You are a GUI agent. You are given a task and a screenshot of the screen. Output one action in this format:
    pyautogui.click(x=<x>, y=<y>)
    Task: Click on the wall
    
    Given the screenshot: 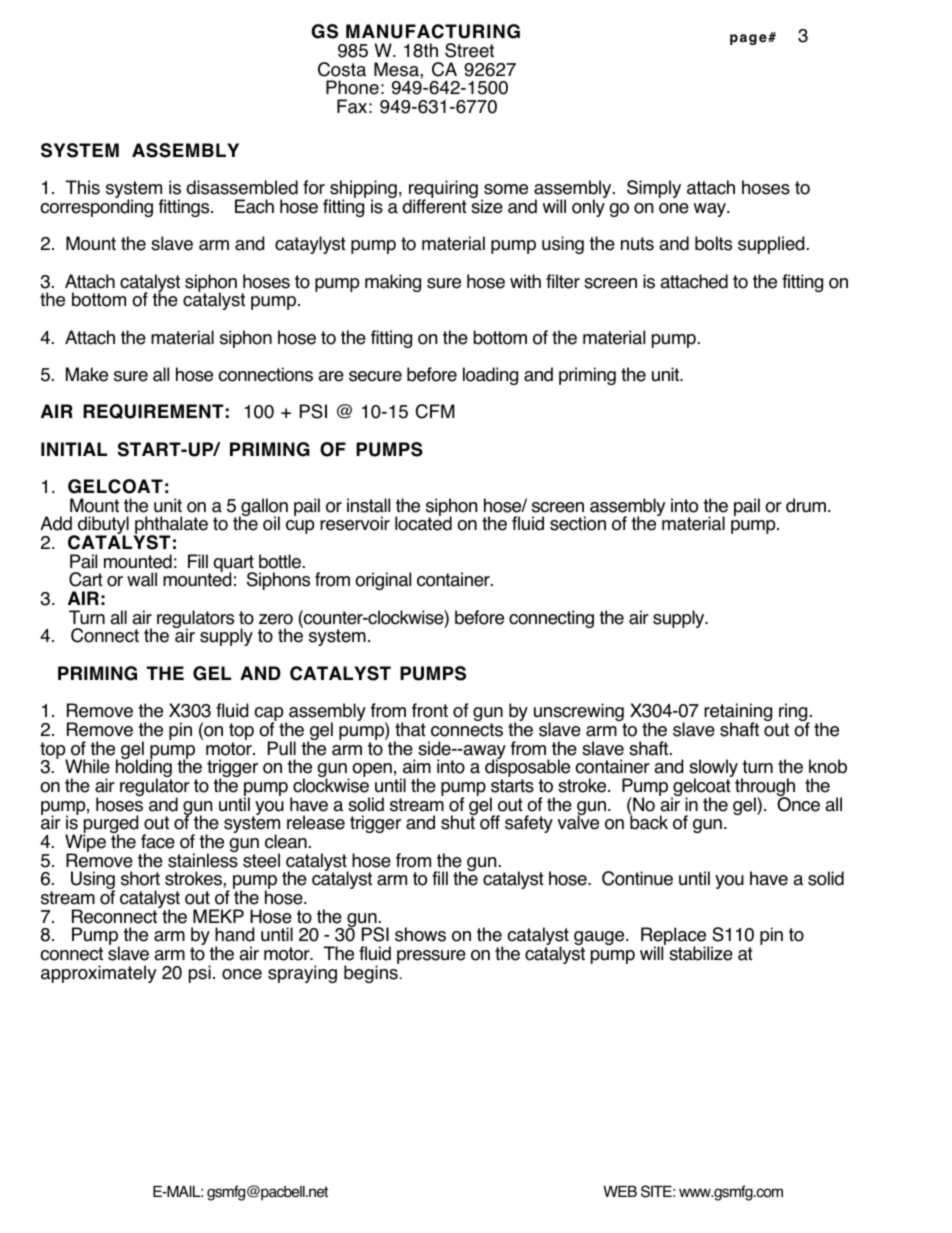 What is the action you would take?
    pyautogui.click(x=142, y=579)
